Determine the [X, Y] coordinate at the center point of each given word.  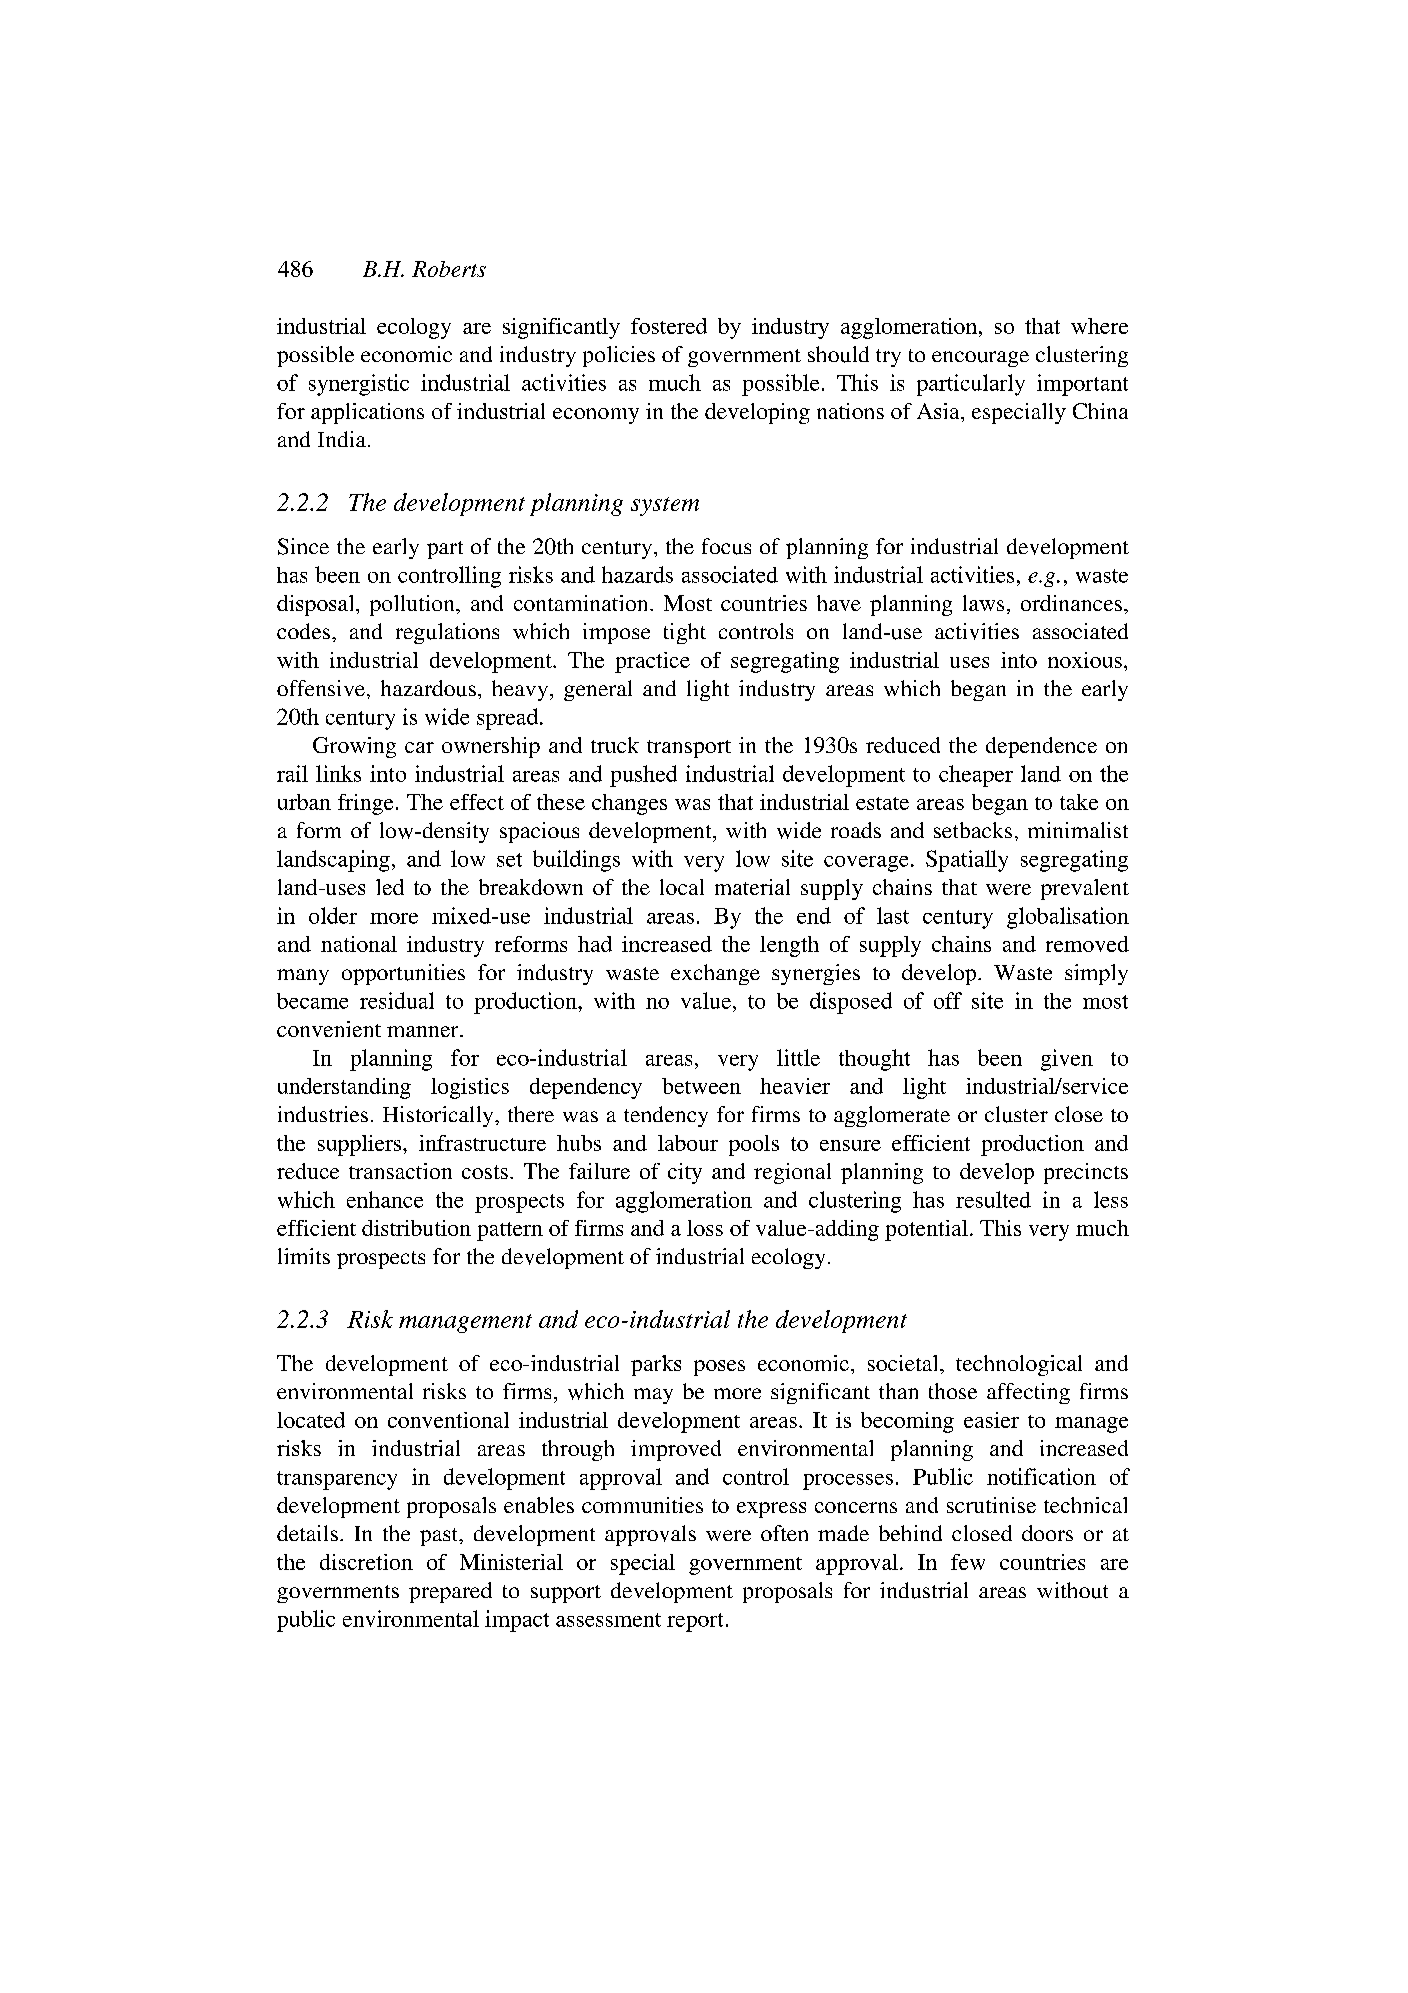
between [701, 1086]
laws [983, 603]
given [1067, 1060]
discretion [366, 1562]
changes [629, 804]
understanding [344, 1088]
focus [726, 546]
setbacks [973, 830]
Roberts [449, 269]
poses [719, 1368]
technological [1019, 1365]
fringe [365, 804]
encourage [980, 359]
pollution [413, 605]
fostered [669, 326]
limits [304, 1256]
